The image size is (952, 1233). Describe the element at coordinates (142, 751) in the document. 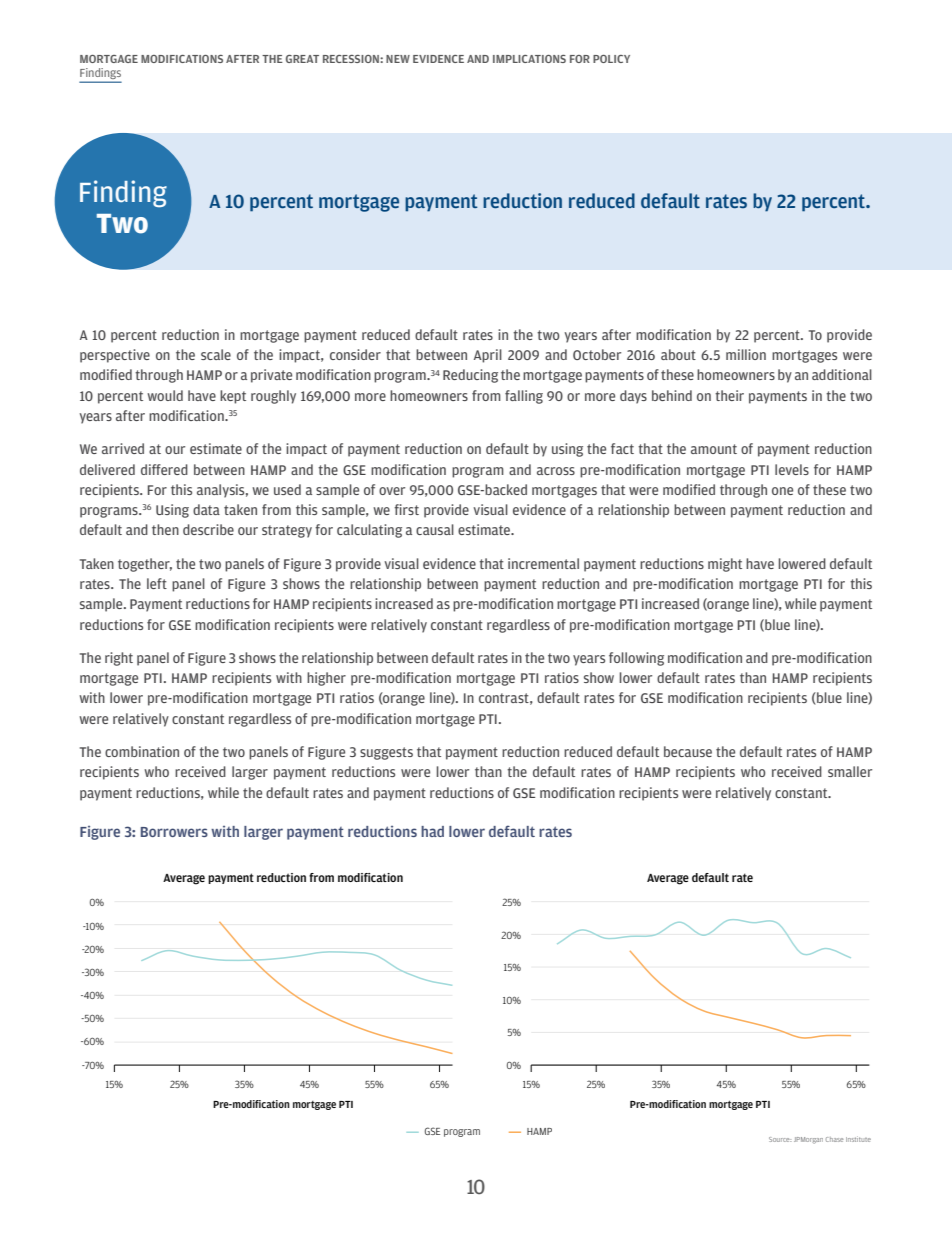

I see `combination` at that location.
